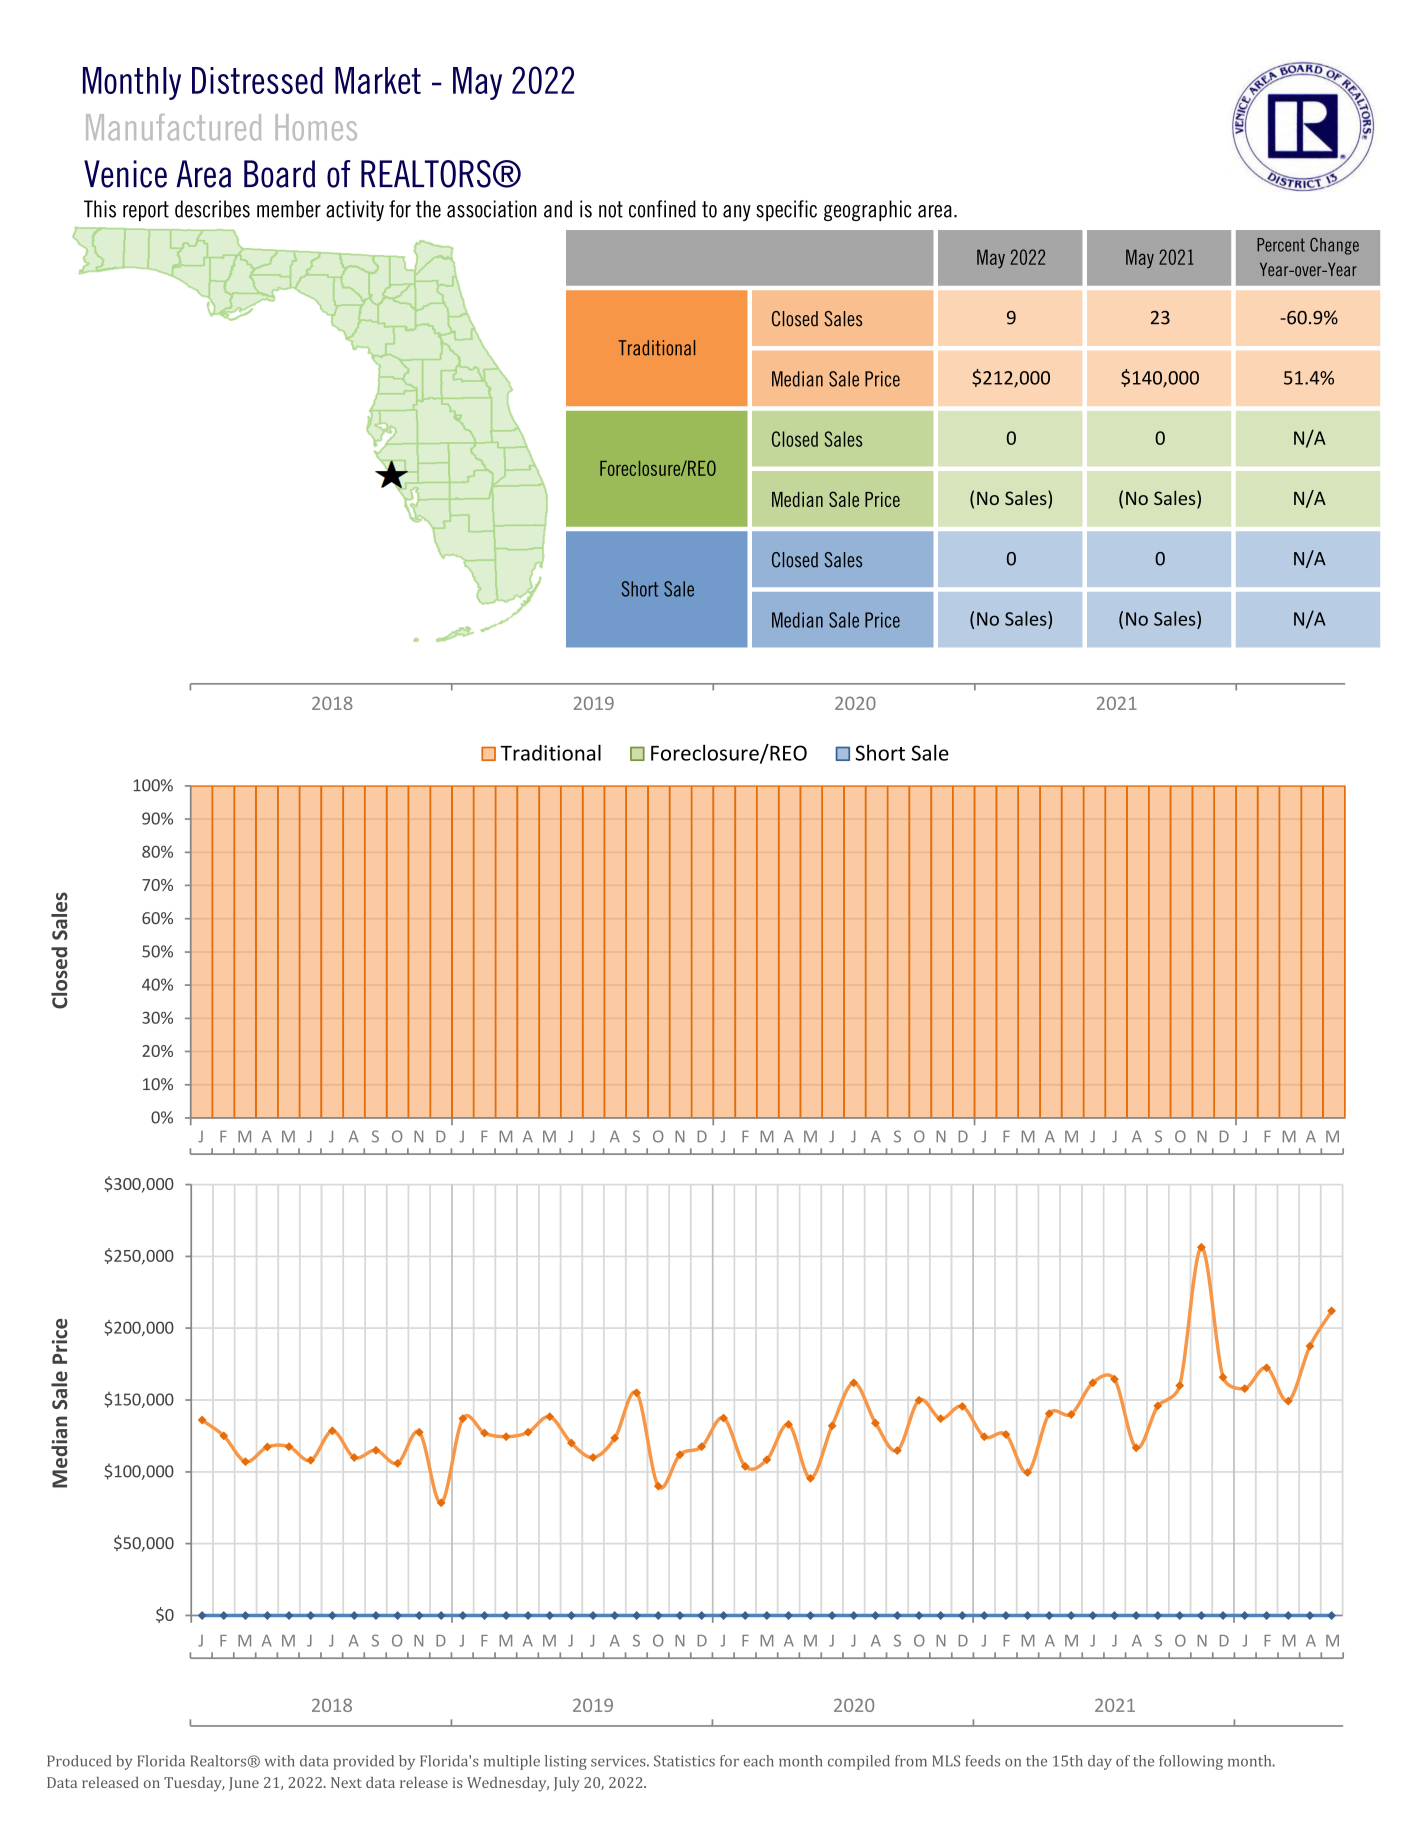 The height and width of the page is (1833, 1416). I want to click on confined, so click(662, 209).
